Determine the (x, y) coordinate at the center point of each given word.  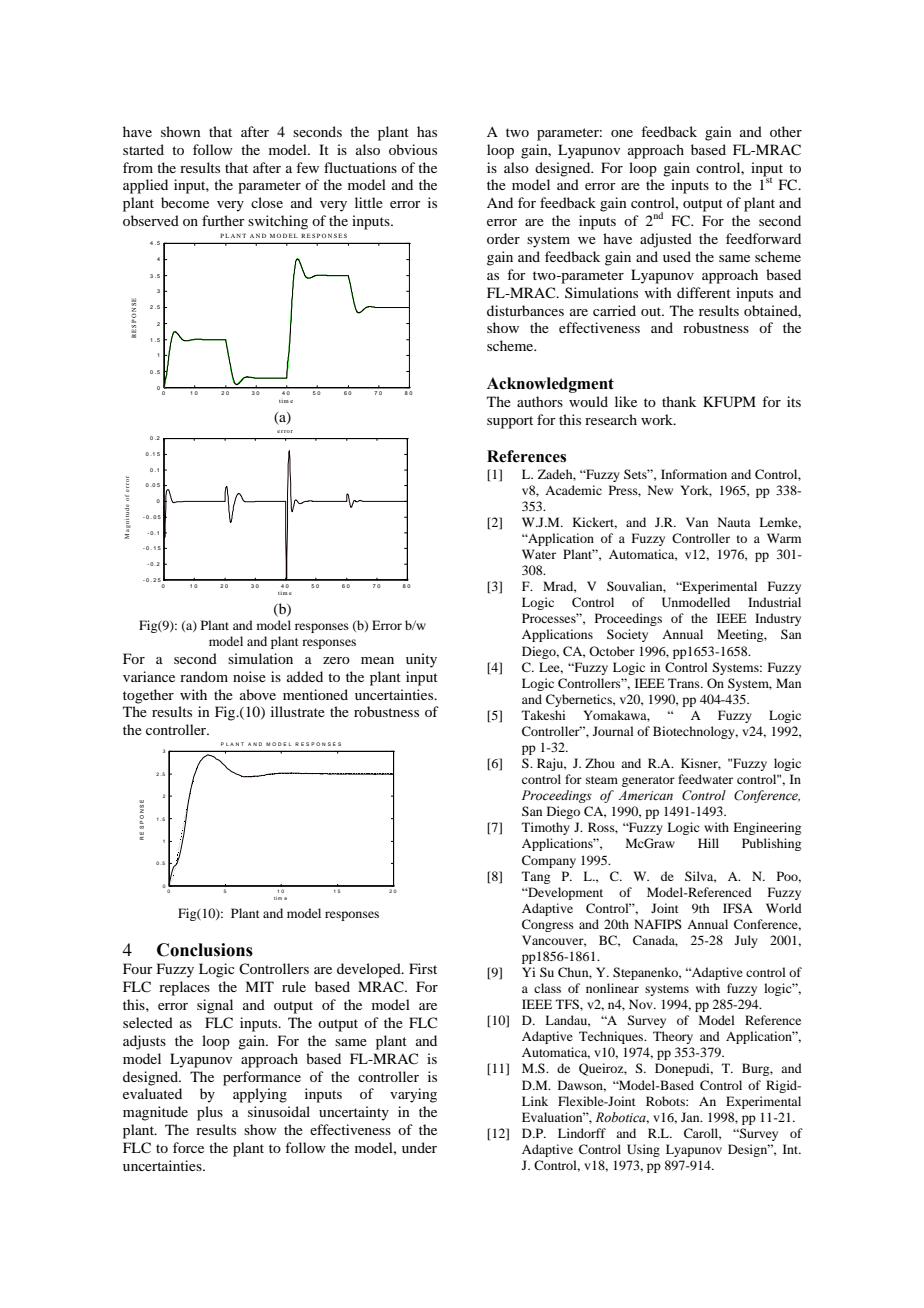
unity (421, 660)
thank (679, 401)
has (427, 131)
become (185, 202)
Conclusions (205, 950)
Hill (708, 843)
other (786, 131)
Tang (536, 877)
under (419, 1147)
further (223, 220)
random (204, 676)
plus (210, 1113)
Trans (685, 683)
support (510, 422)
